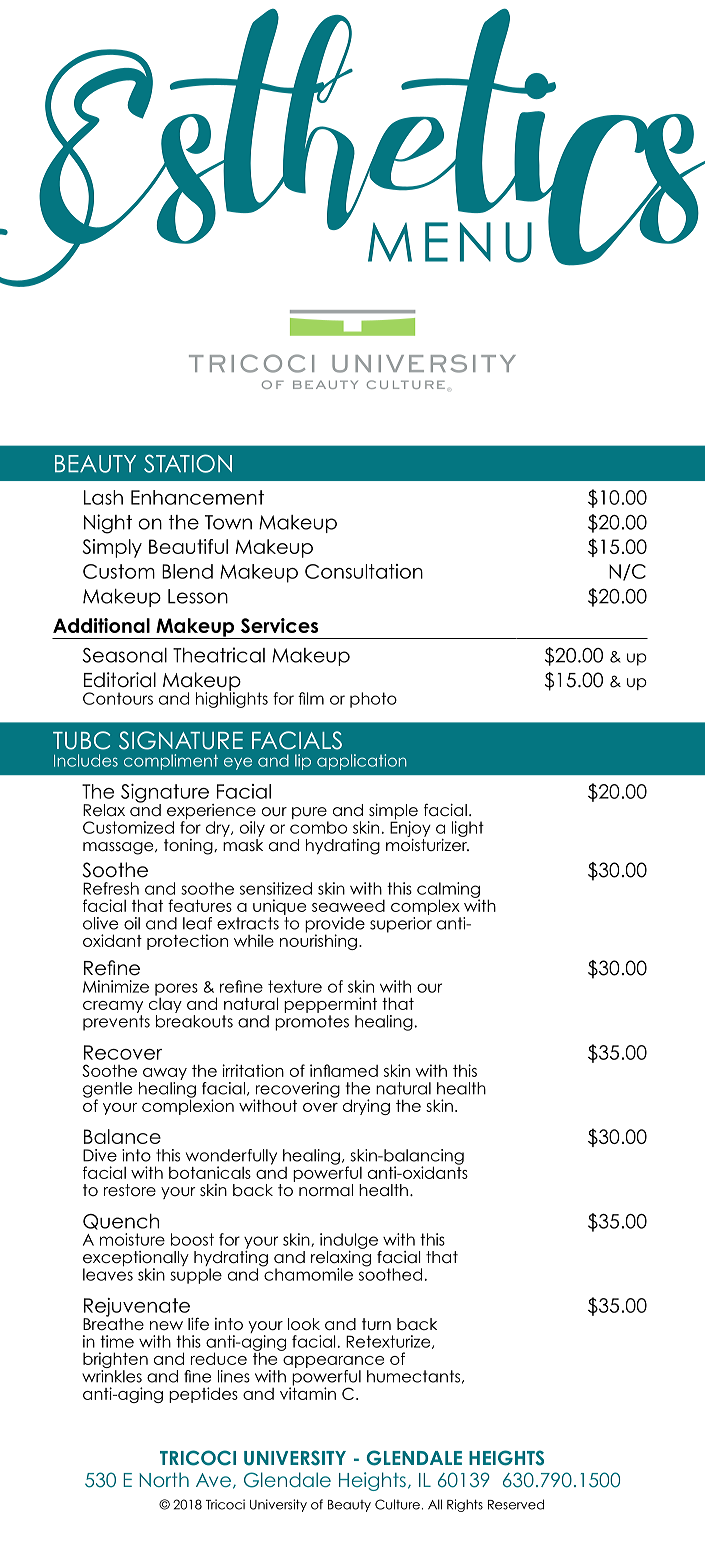 This image has width=705, height=1568. Describe the element at coordinates (448, 891) in the image. I see `calming` at that location.
